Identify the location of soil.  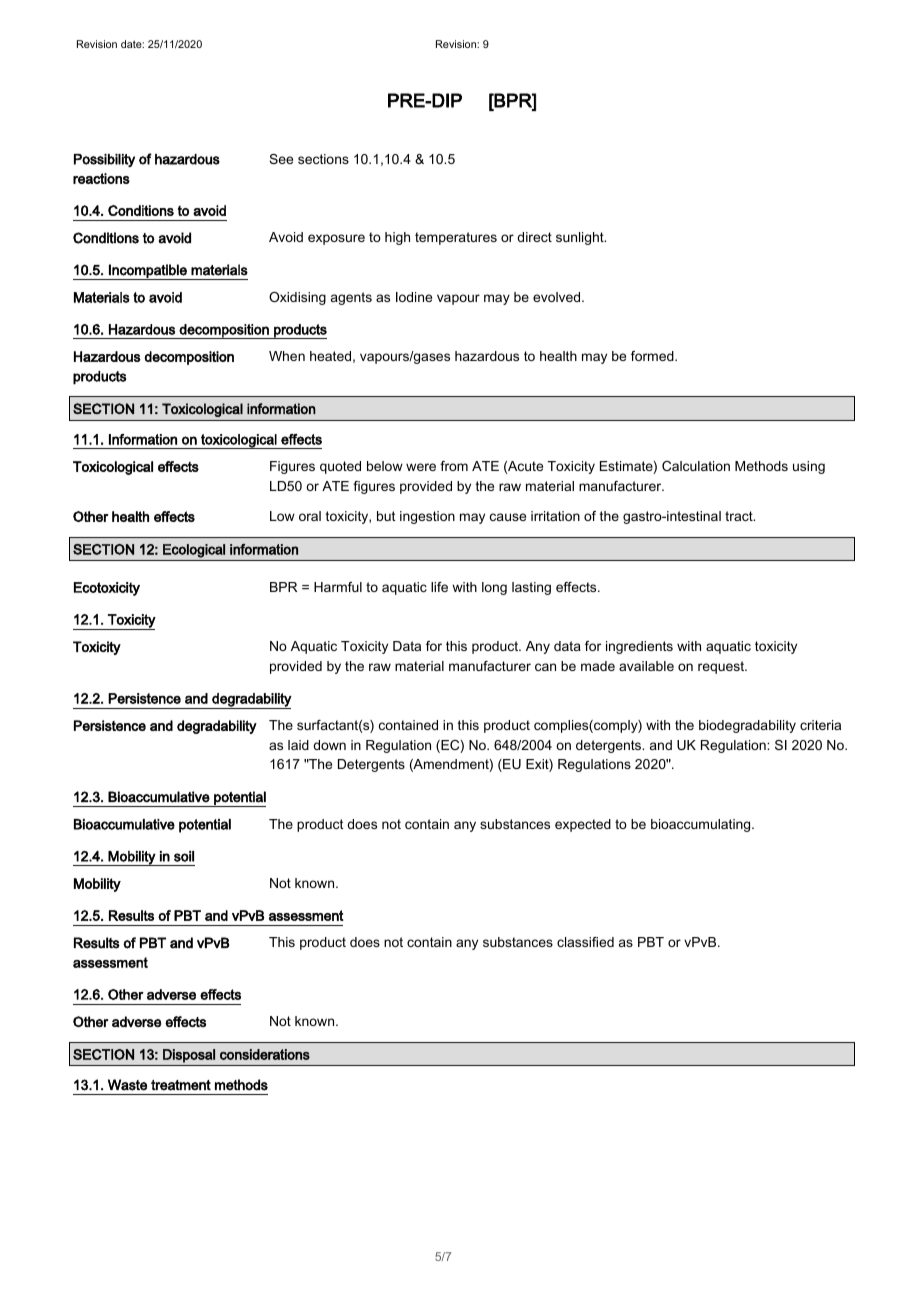
(184, 856).
